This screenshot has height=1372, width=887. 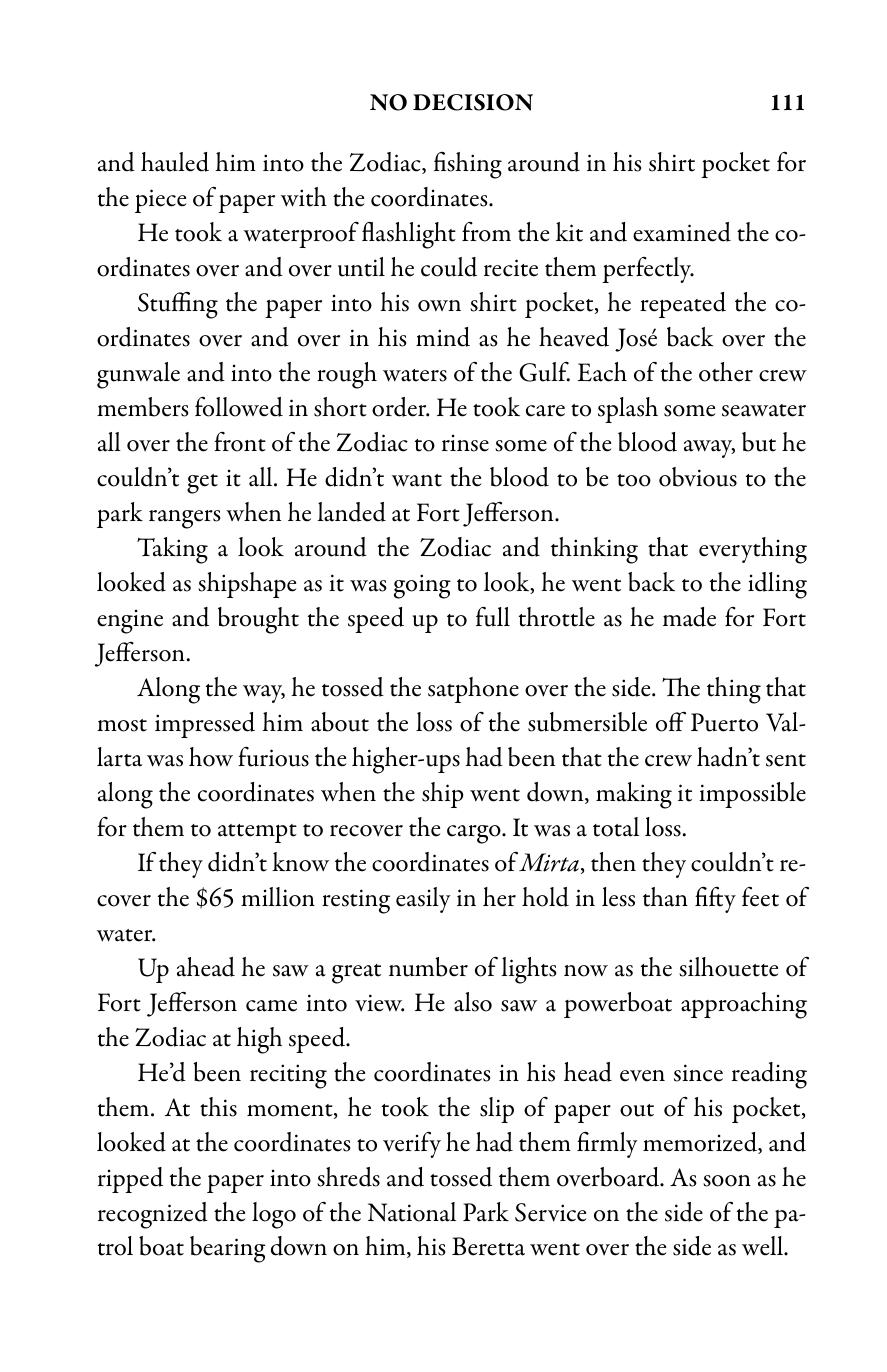 What do you see at coordinates (493, 617) in the screenshot?
I see `full` at bounding box center [493, 617].
